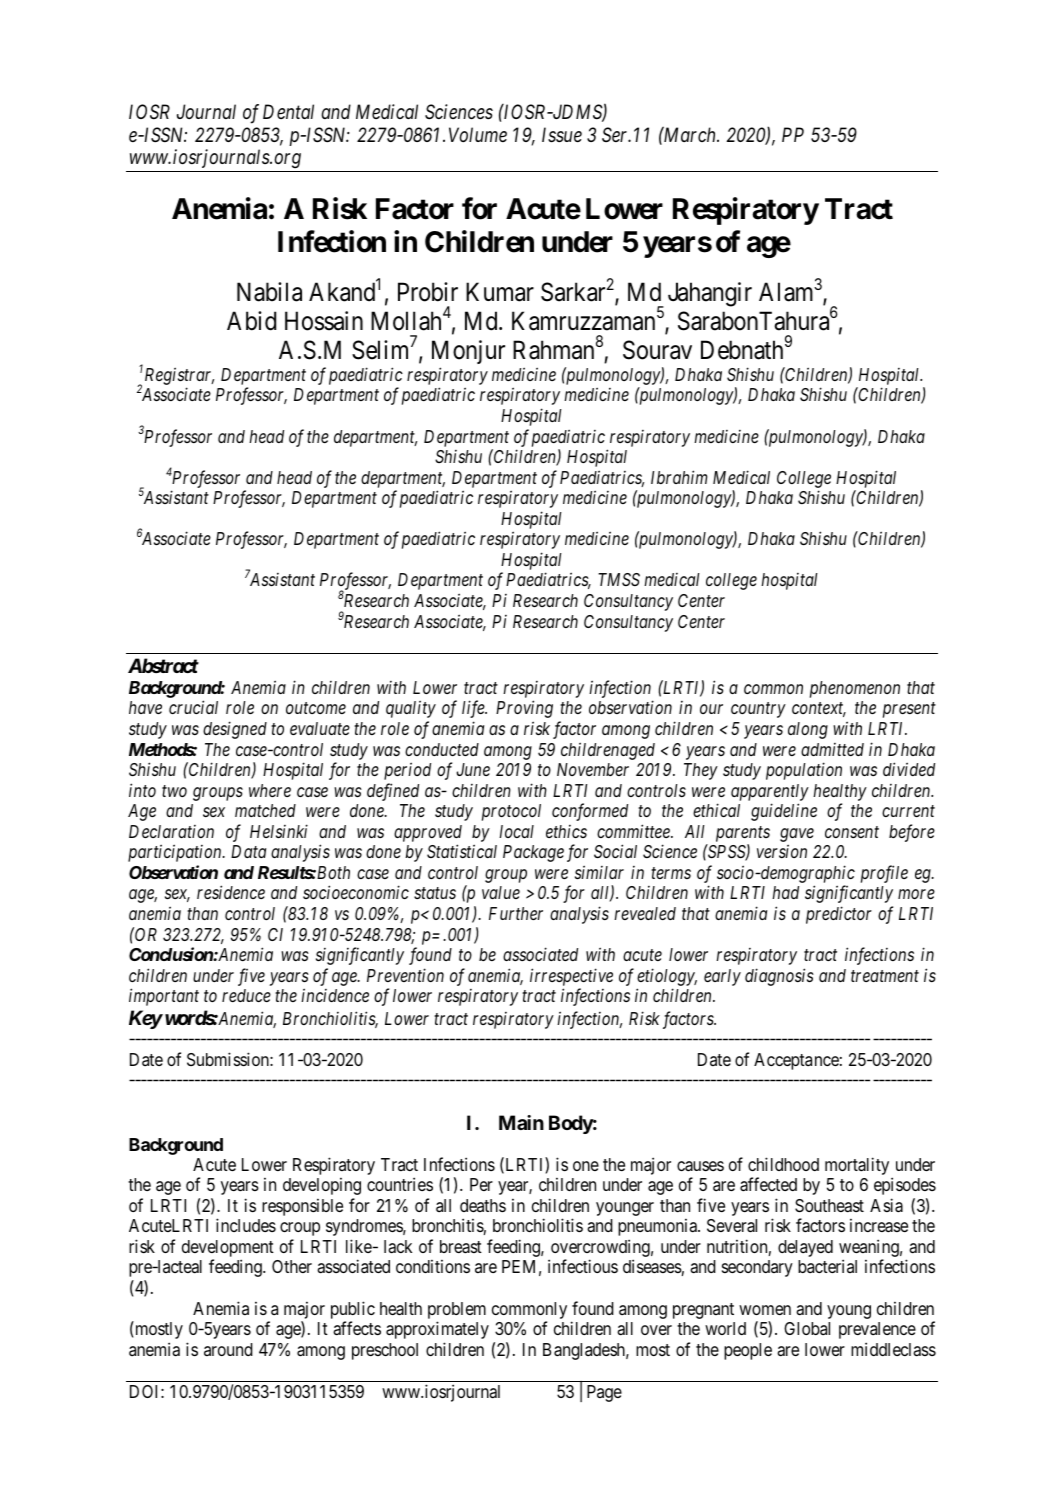  I want to click on reduce, so click(246, 995).
